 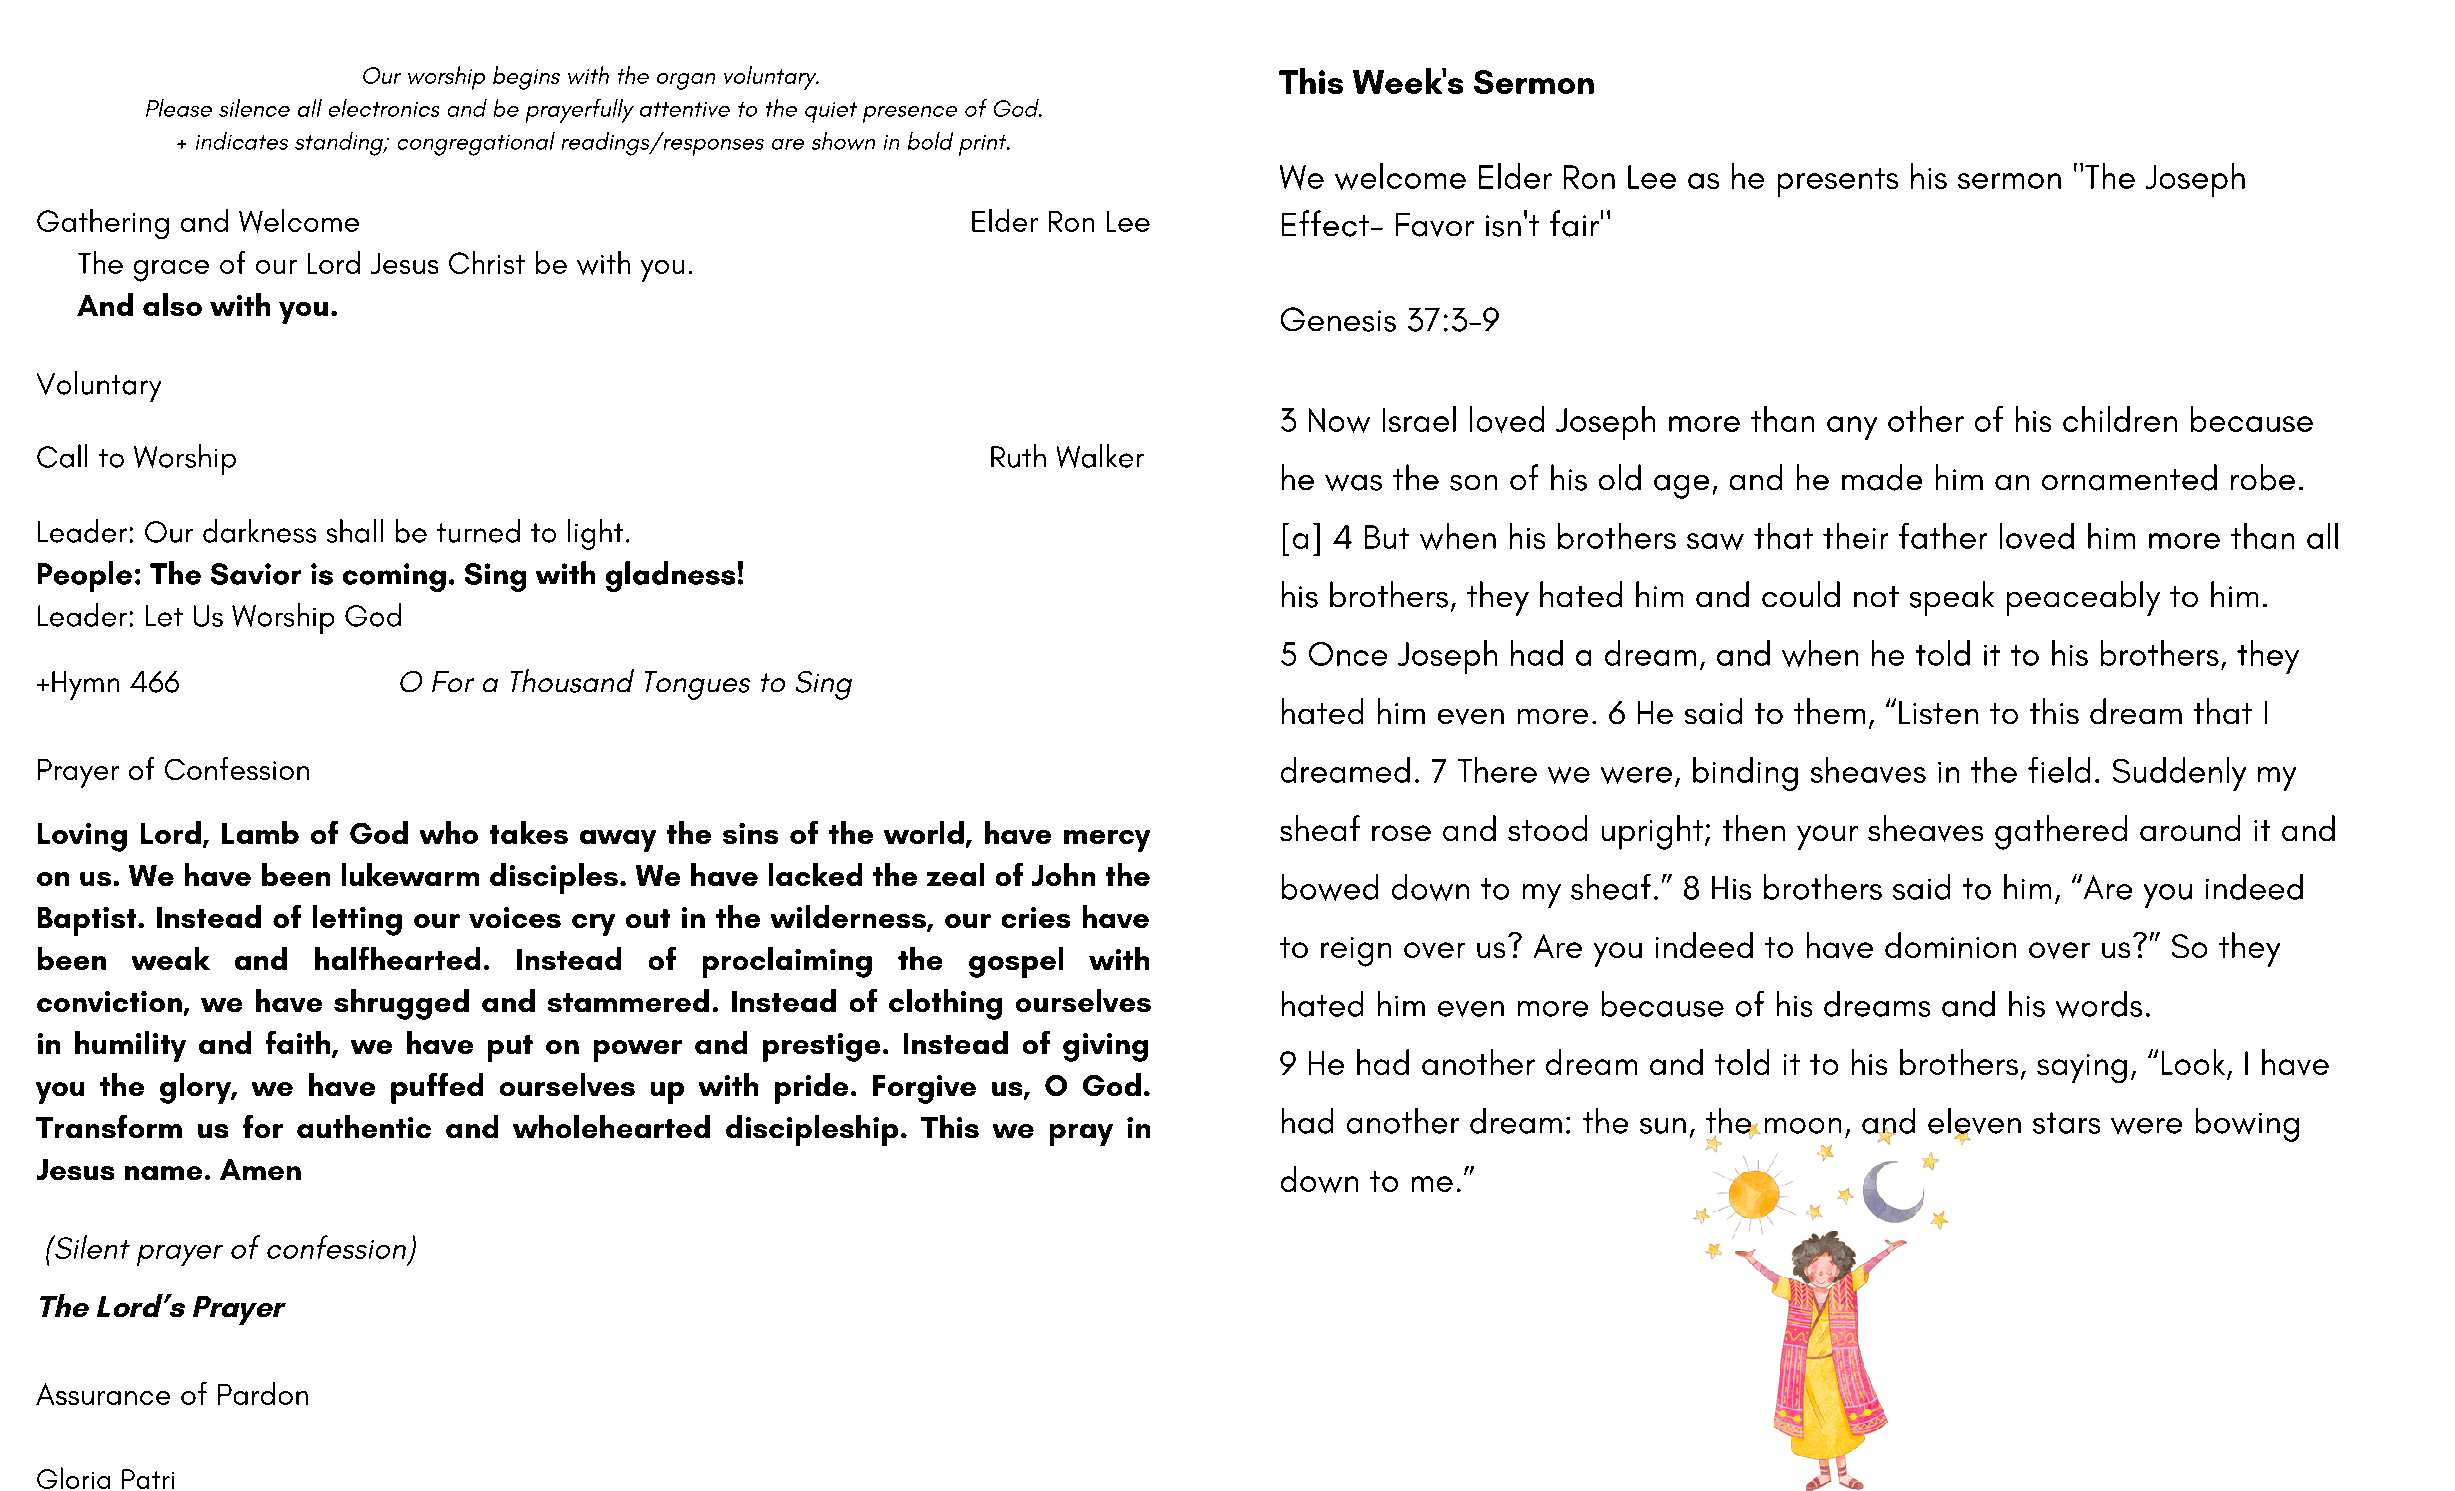 I want to click on Lamb, so click(x=260, y=832).
